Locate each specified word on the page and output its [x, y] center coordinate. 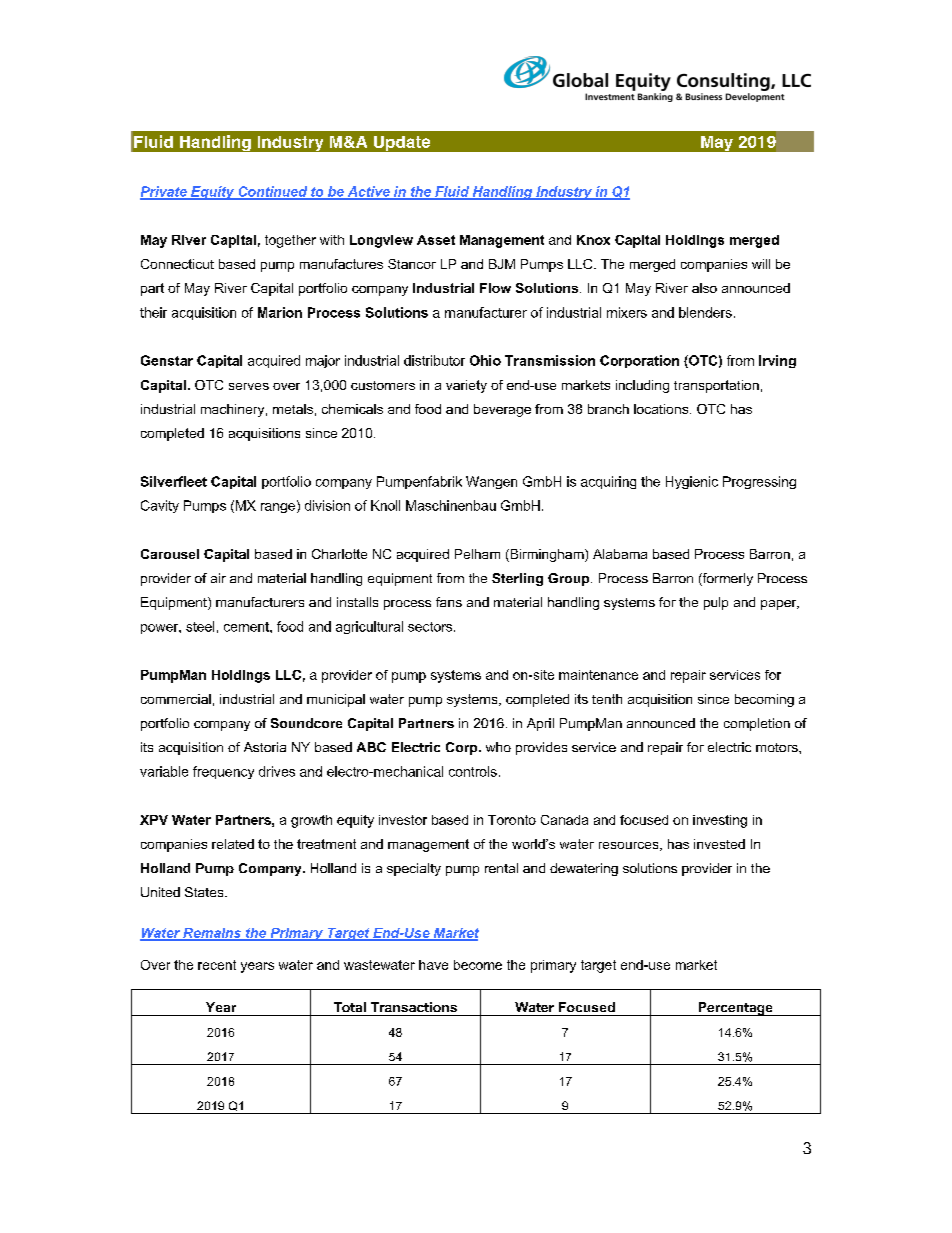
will [761, 264]
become [478, 965]
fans [449, 602]
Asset [436, 240]
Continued [273, 192]
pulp [716, 603]
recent [217, 965]
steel [200, 626]
